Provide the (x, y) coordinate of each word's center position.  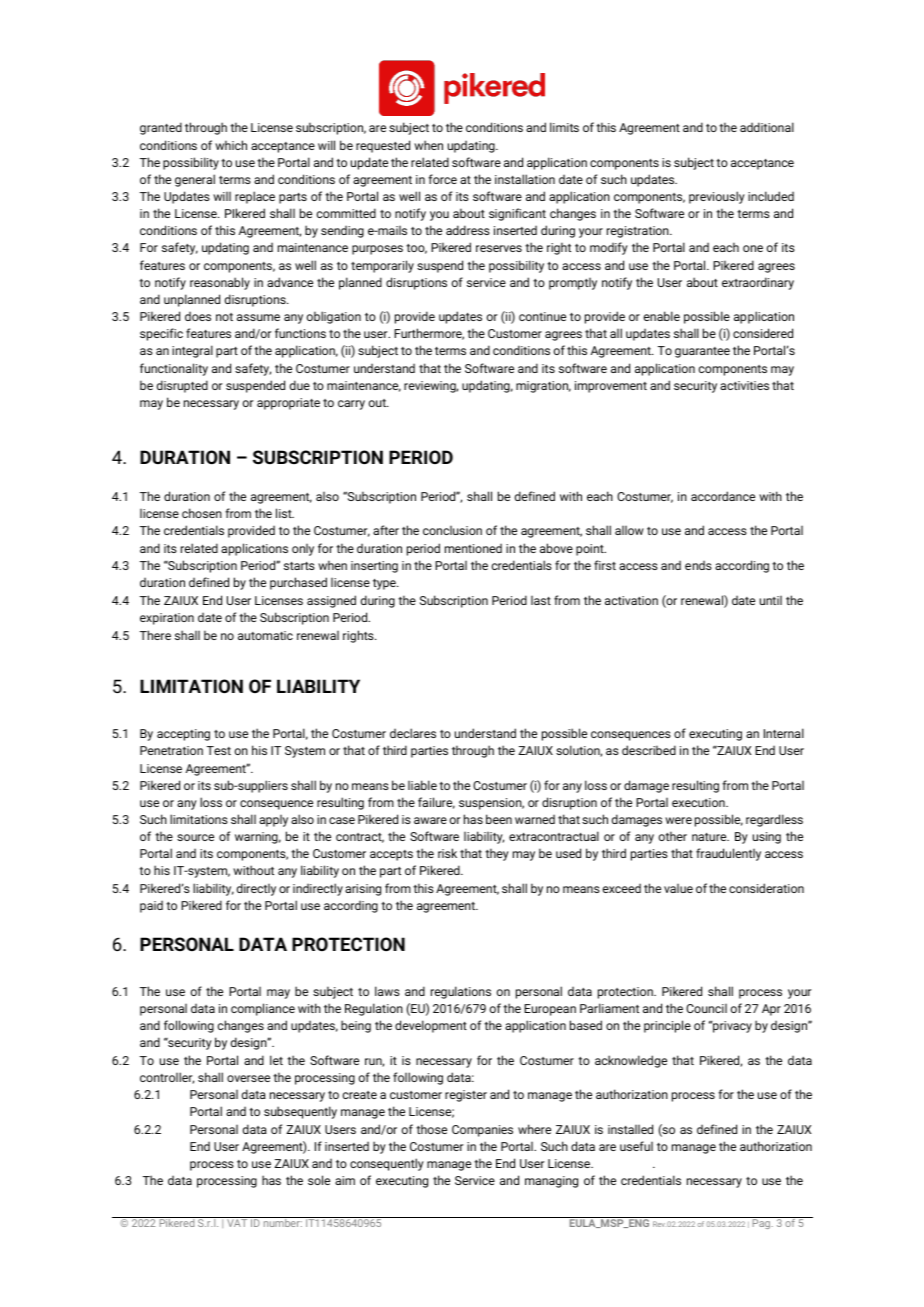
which (231, 145)
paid (151, 906)
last (541, 600)
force (442, 179)
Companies (482, 1131)
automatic (265, 635)
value (678, 888)
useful (636, 1146)
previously (717, 197)
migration (543, 387)
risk (447, 853)
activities (744, 385)
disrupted (182, 386)
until (771, 600)
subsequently (300, 1112)
